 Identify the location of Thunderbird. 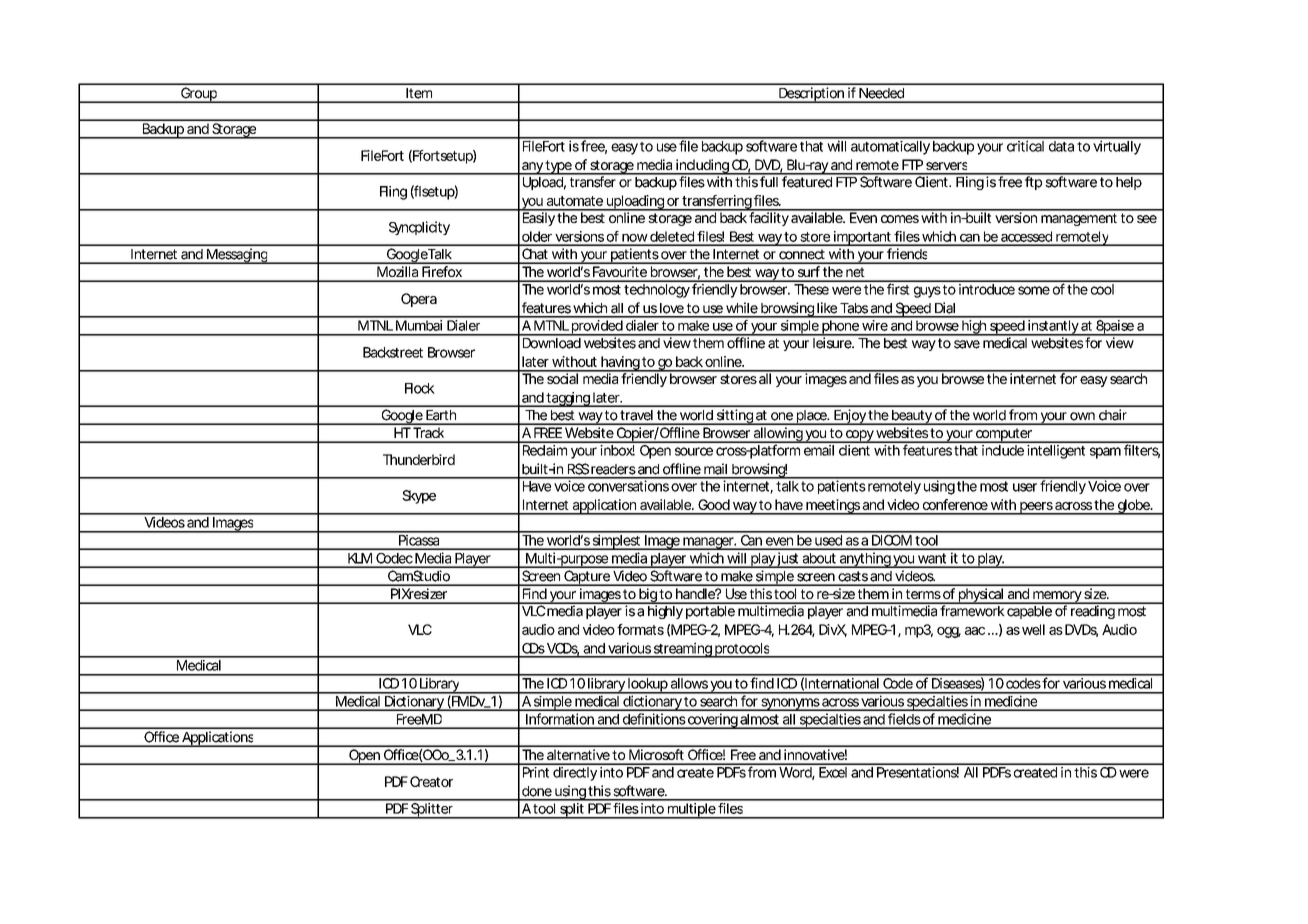
(419, 459).
